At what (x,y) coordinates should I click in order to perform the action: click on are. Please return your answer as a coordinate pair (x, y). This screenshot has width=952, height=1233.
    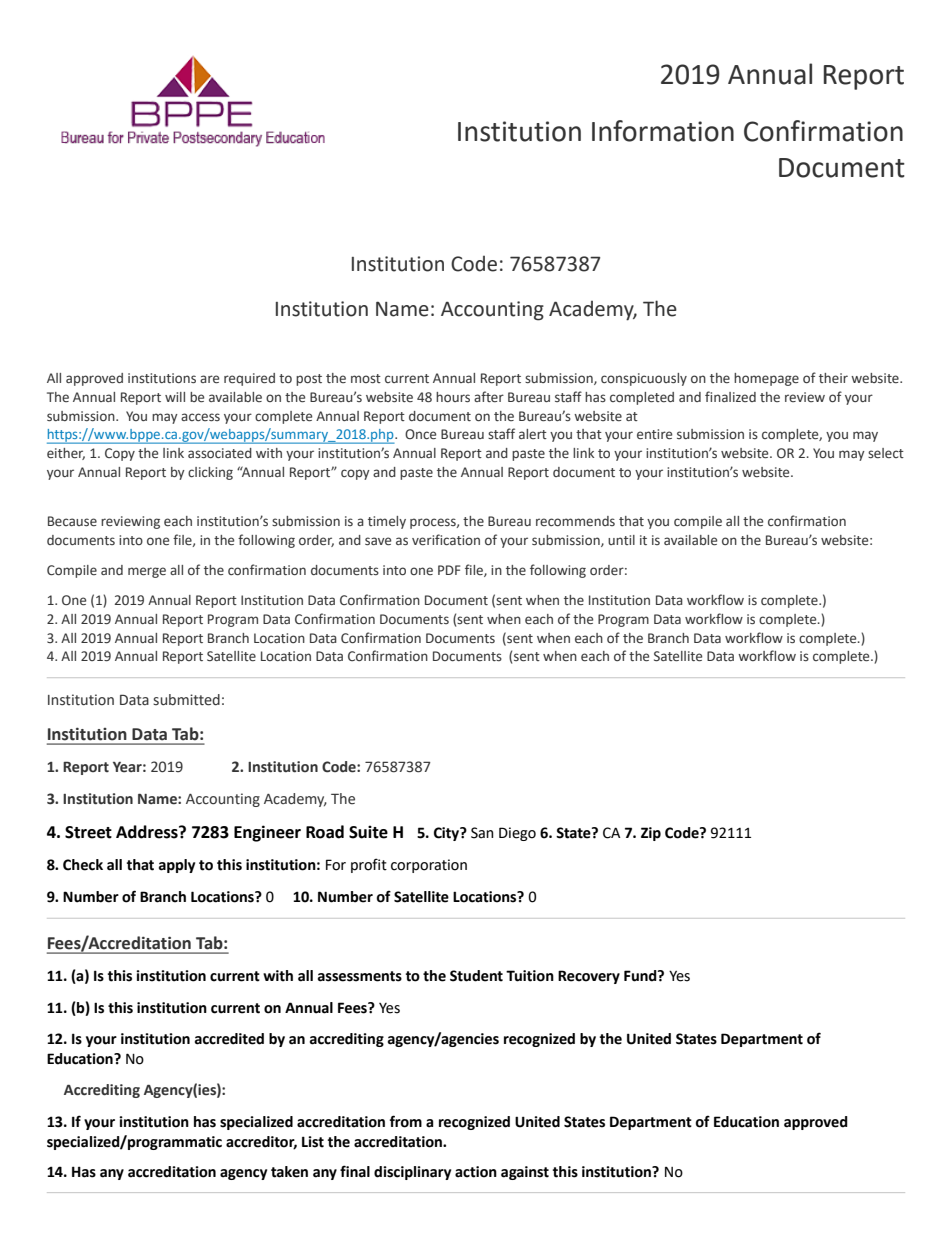
    Looking at the image, I should click on (209, 379).
